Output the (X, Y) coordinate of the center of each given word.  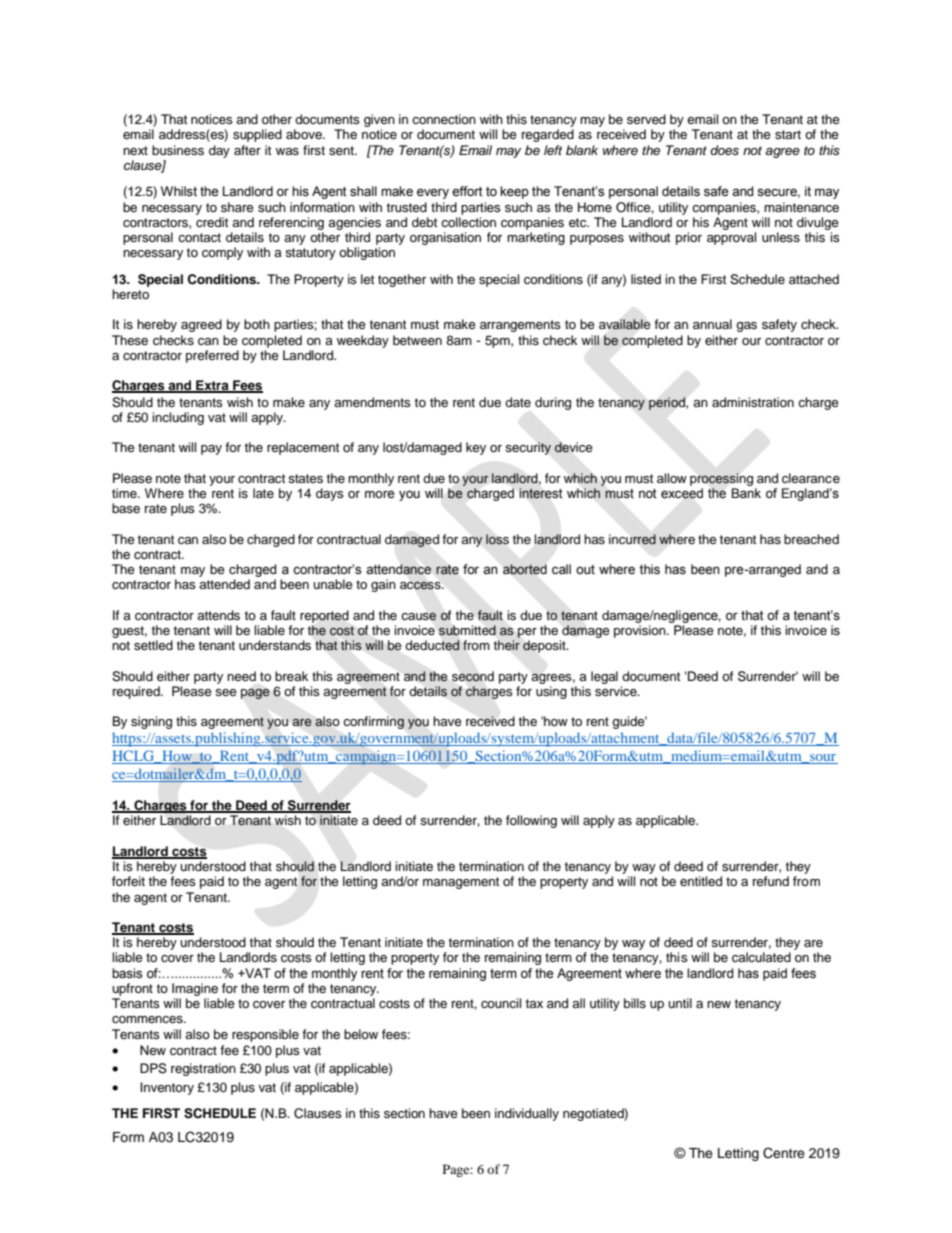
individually (527, 1114)
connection (444, 119)
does (724, 150)
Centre (784, 1153)
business (178, 150)
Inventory (167, 1088)
